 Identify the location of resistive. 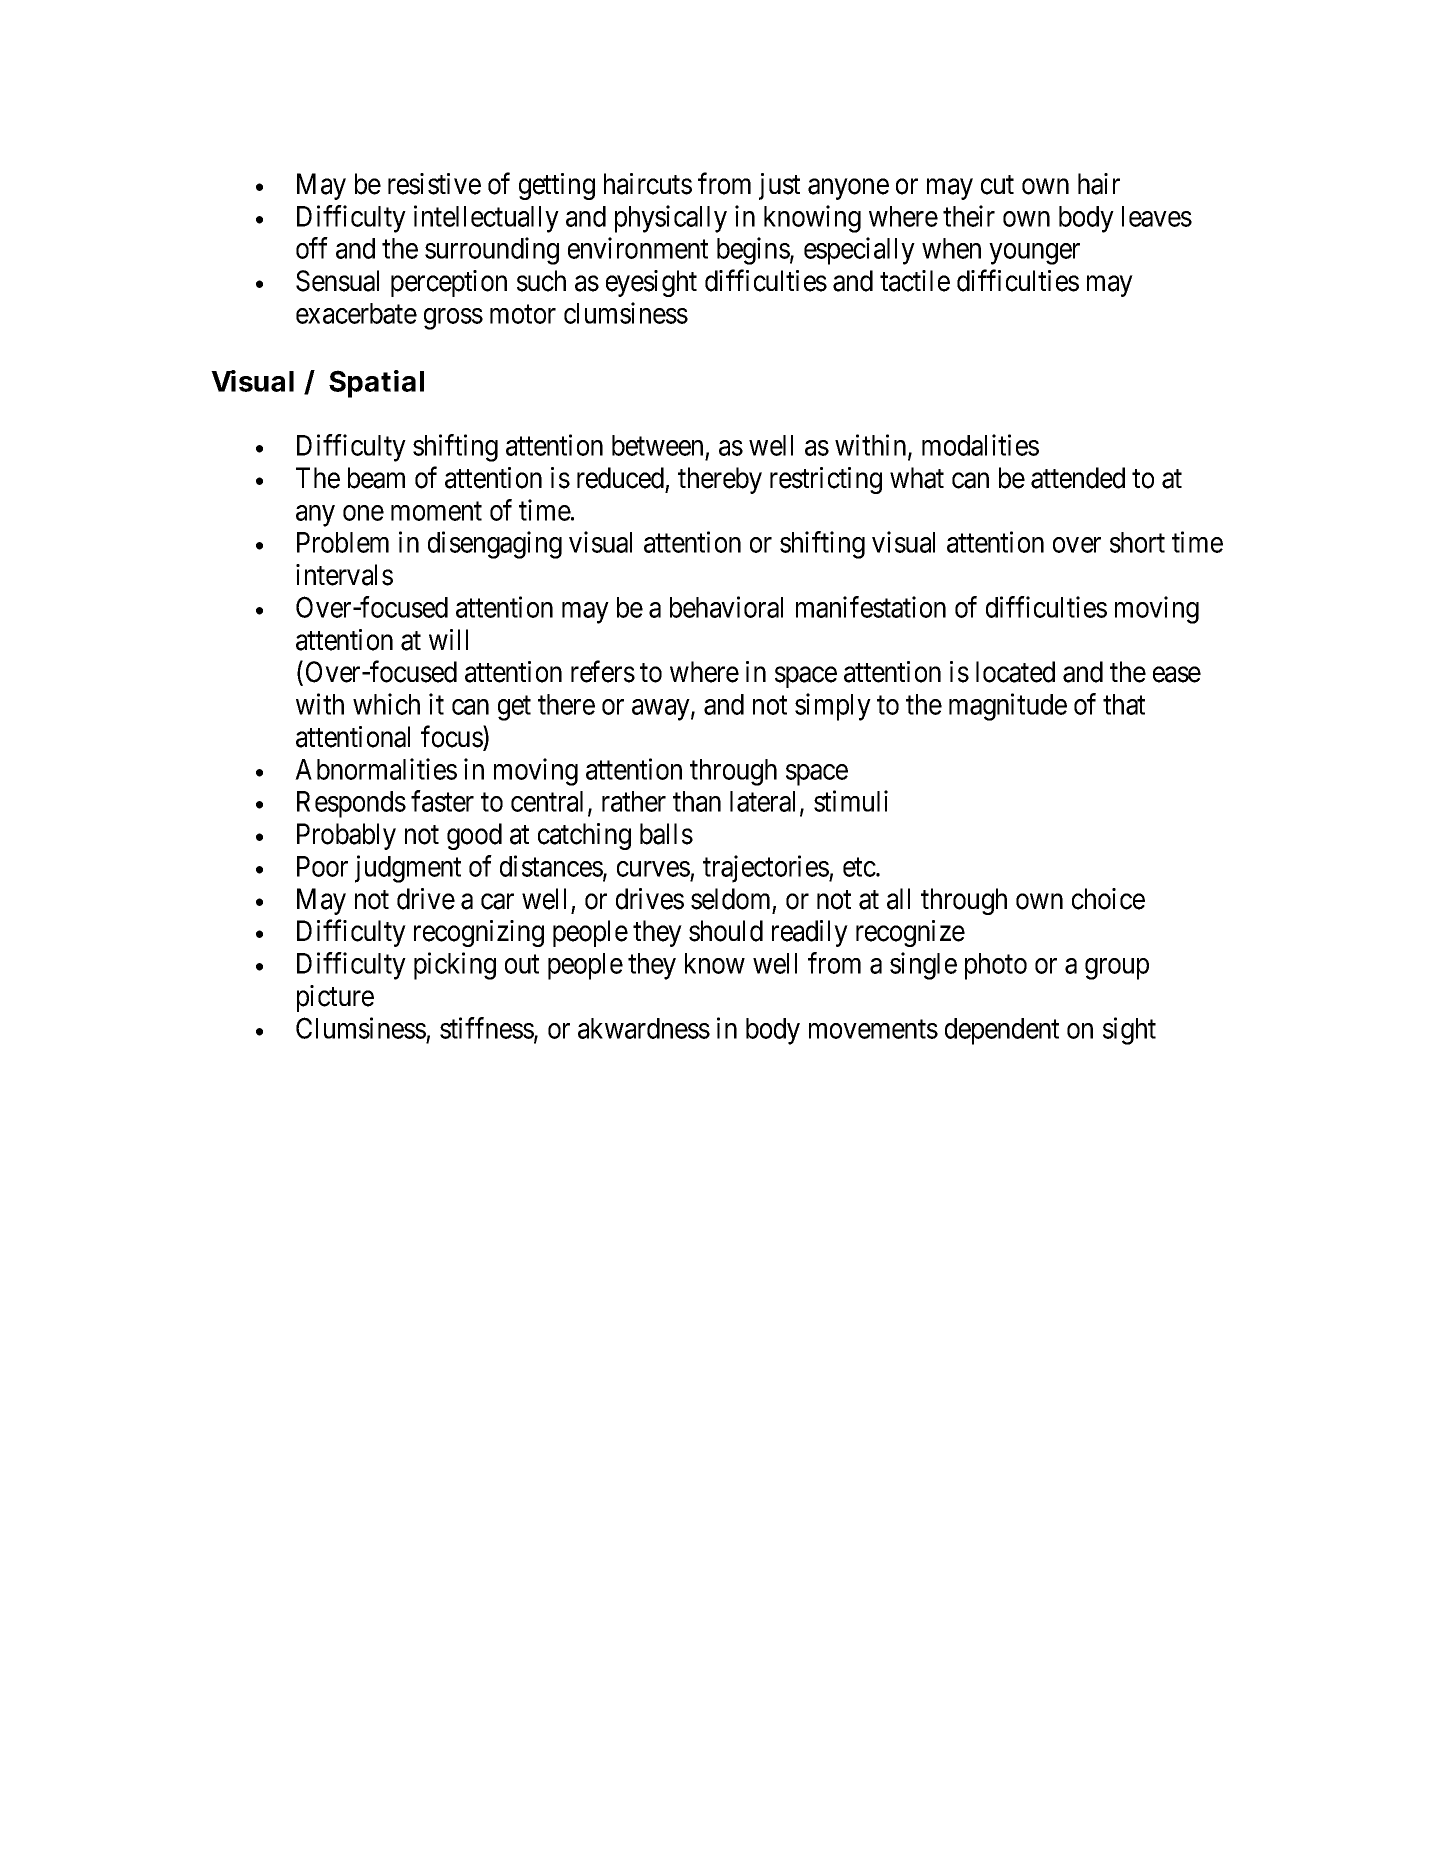
(434, 184).
